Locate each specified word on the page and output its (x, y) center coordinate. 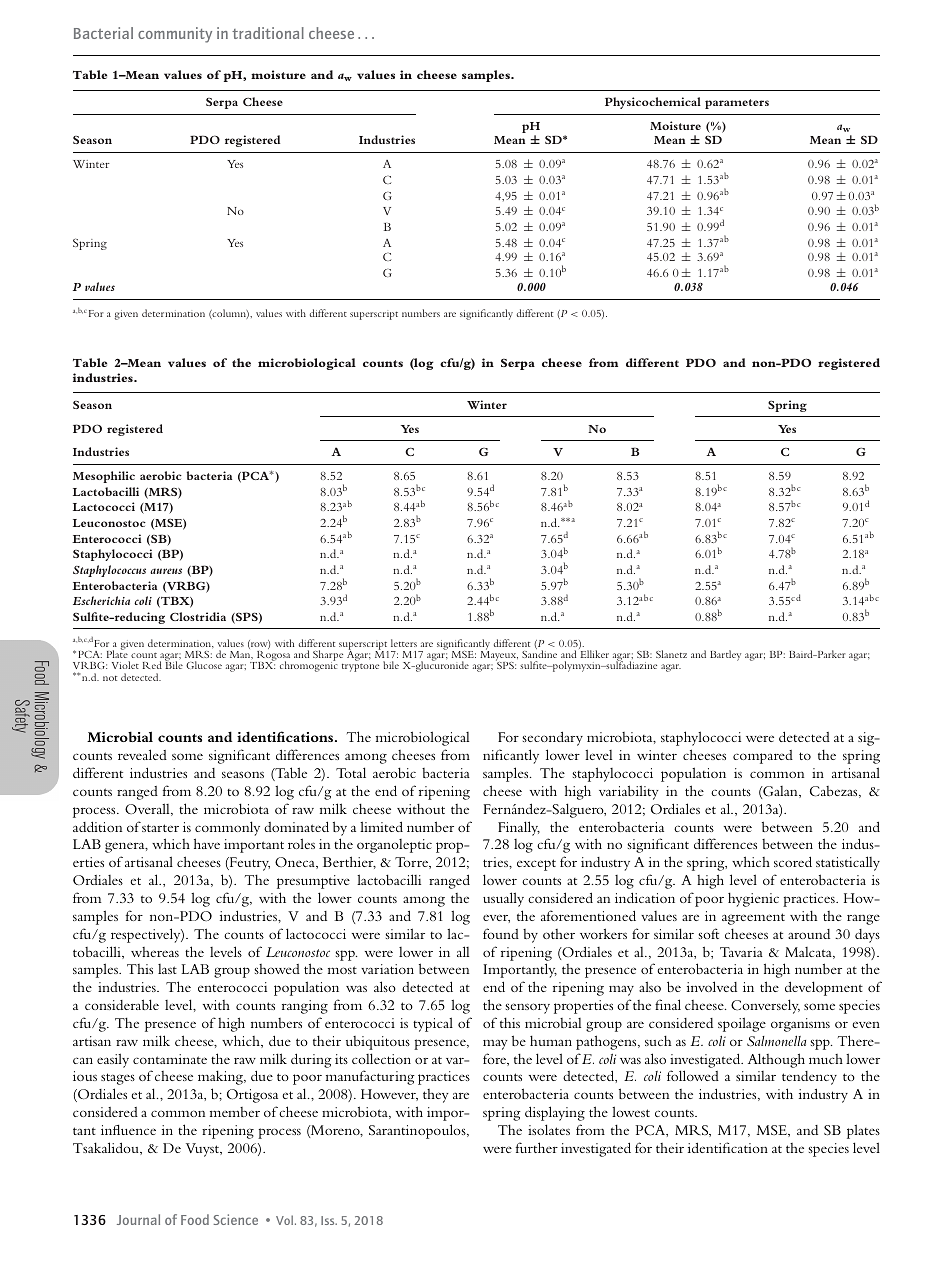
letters (404, 643)
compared (763, 757)
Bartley (725, 655)
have (207, 843)
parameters (737, 104)
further (537, 1147)
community (175, 35)
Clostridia (198, 616)
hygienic (753, 899)
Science (236, 1219)
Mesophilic (104, 477)
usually (503, 899)
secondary (553, 738)
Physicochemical (653, 103)
